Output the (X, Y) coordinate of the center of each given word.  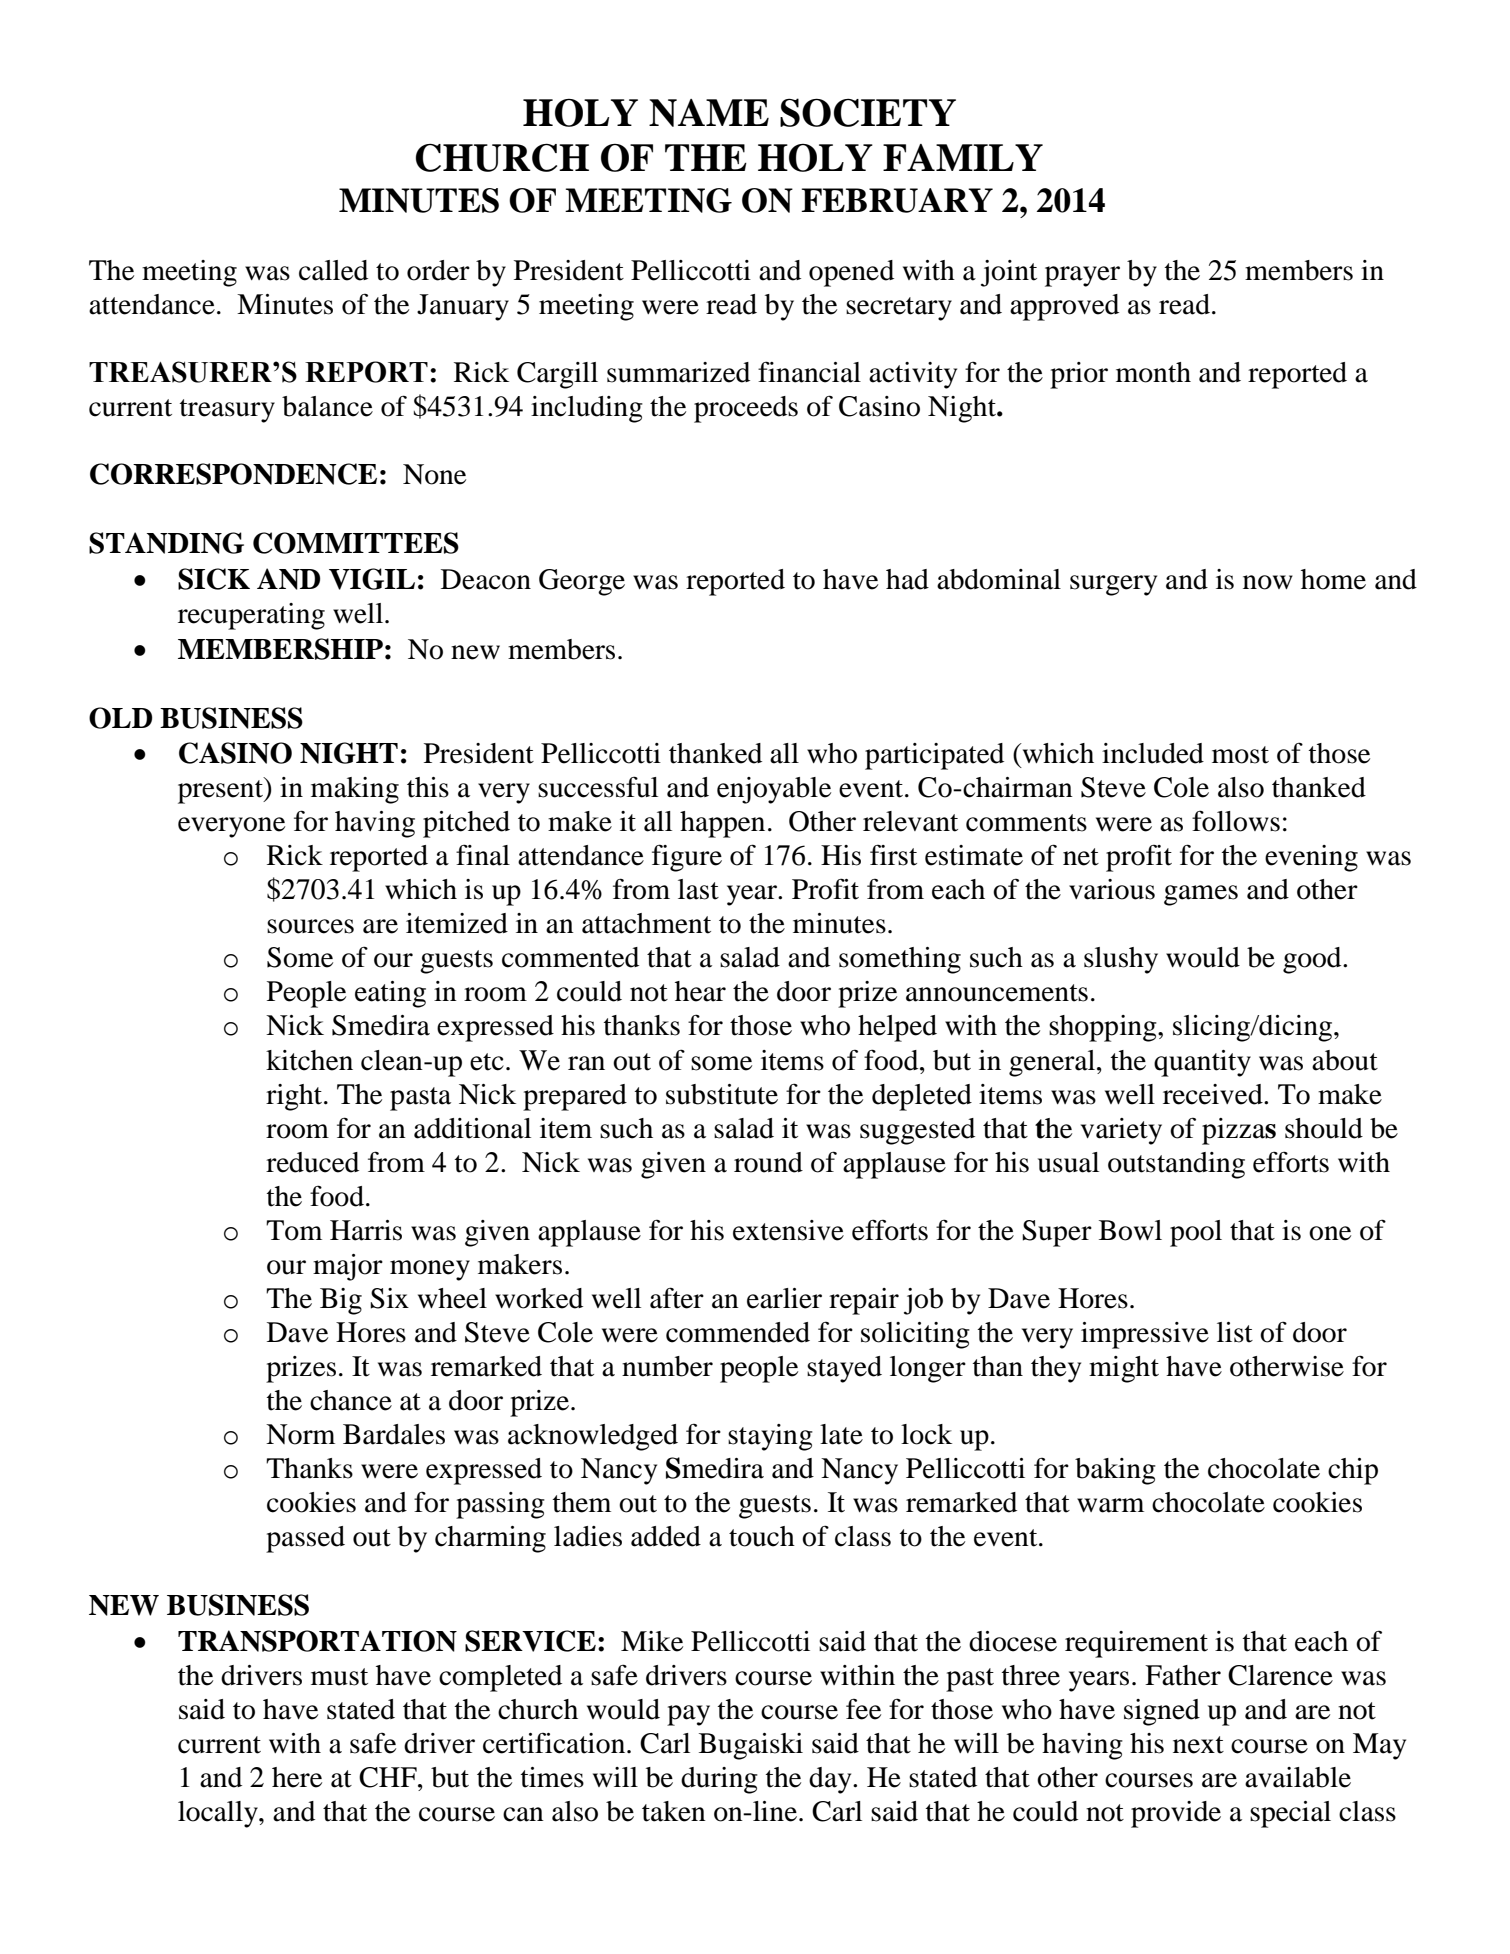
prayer (1082, 276)
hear (700, 991)
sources (310, 926)
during (719, 1780)
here (297, 1777)
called (333, 270)
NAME (709, 113)
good (1313, 960)
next (1198, 1745)
